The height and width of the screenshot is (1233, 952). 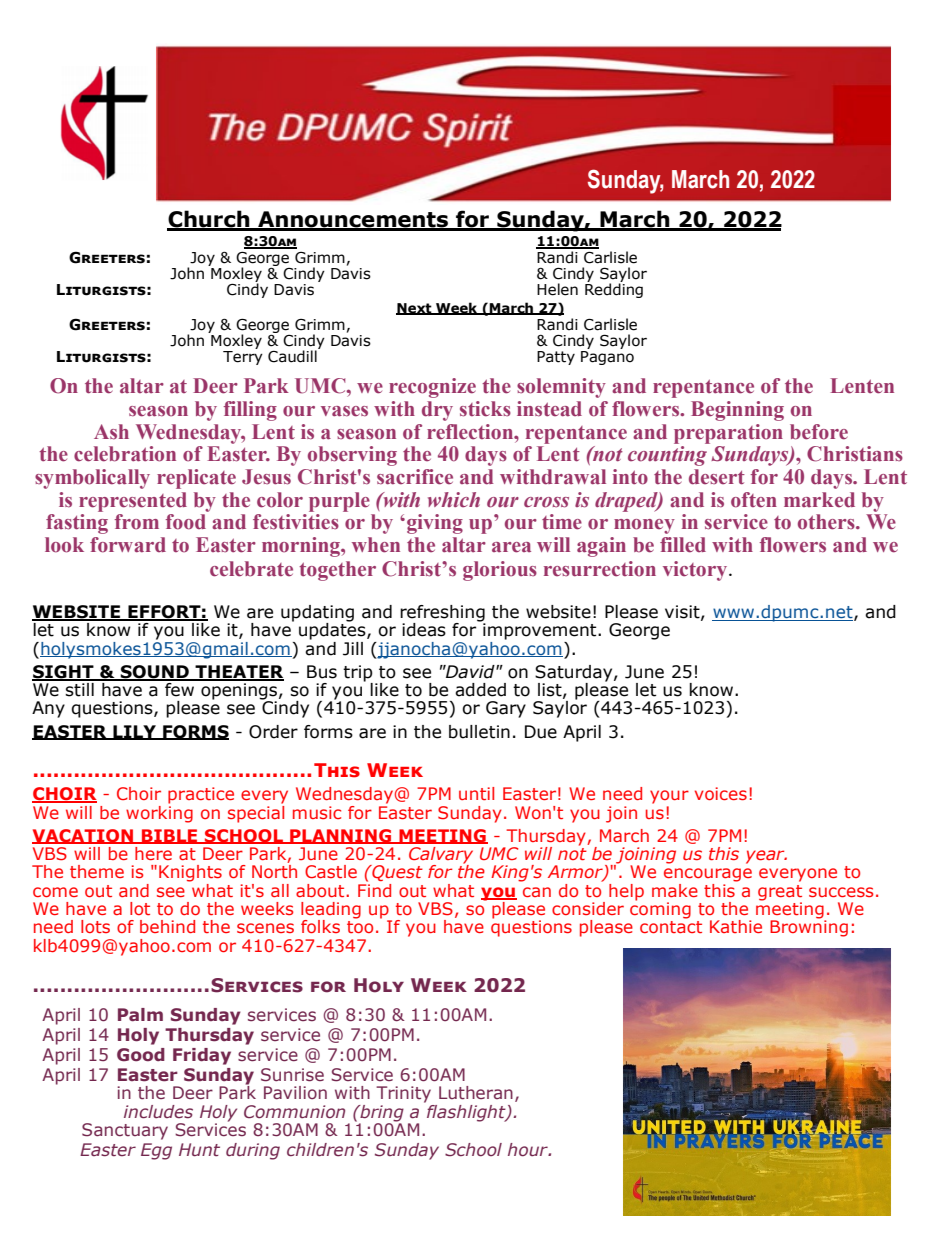 What do you see at coordinates (209, 220) in the screenshot?
I see `Church` at bounding box center [209, 220].
